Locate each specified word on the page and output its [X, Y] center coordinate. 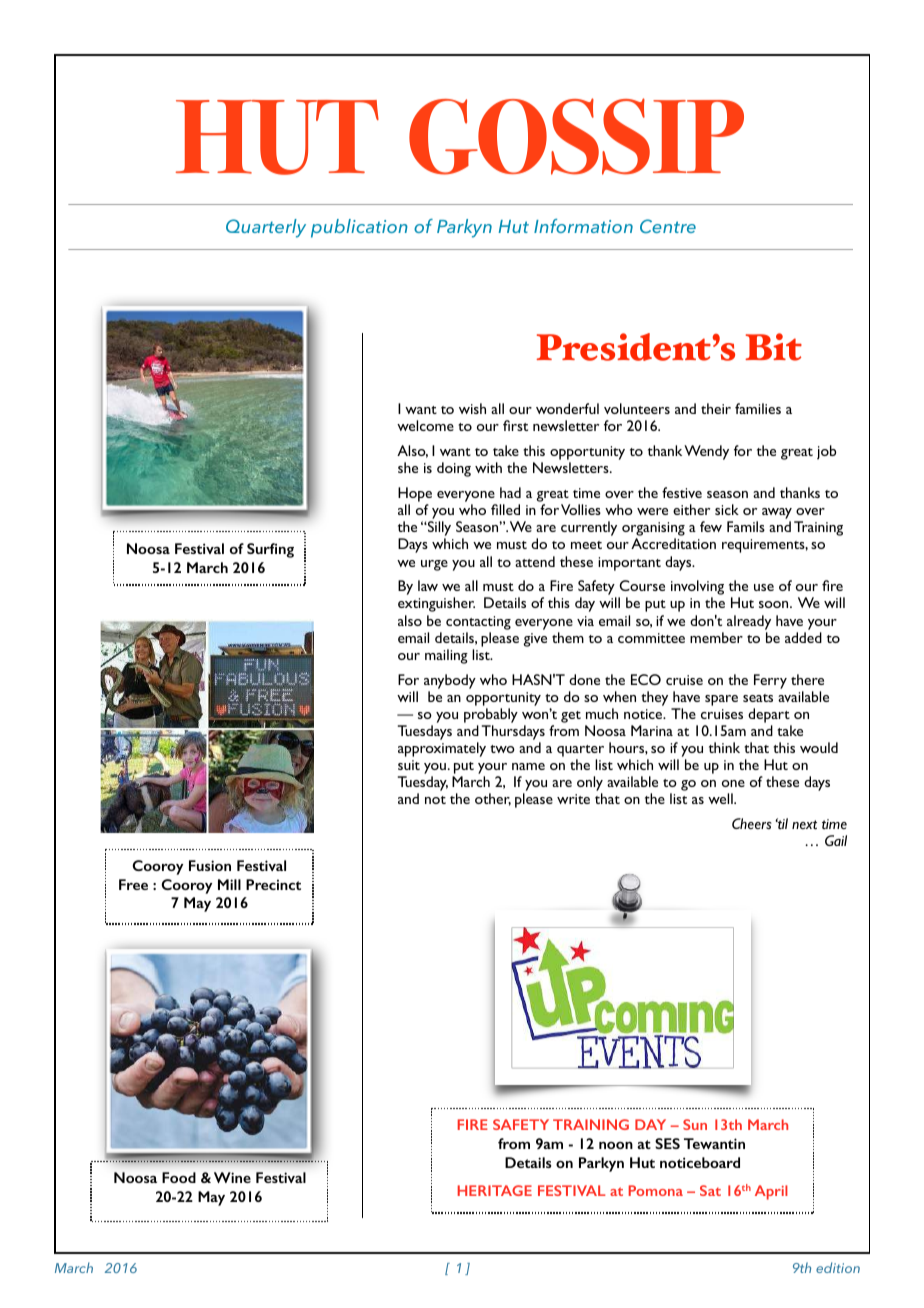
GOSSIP [576, 136]
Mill [229, 884]
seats [758, 698]
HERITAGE [495, 1190]
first [515, 425]
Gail [836, 840]
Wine [232, 1177]
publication [359, 228]
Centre [668, 226]
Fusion [210, 865]
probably [491, 715]
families [758, 408]
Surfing [270, 550]
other [493, 799]
